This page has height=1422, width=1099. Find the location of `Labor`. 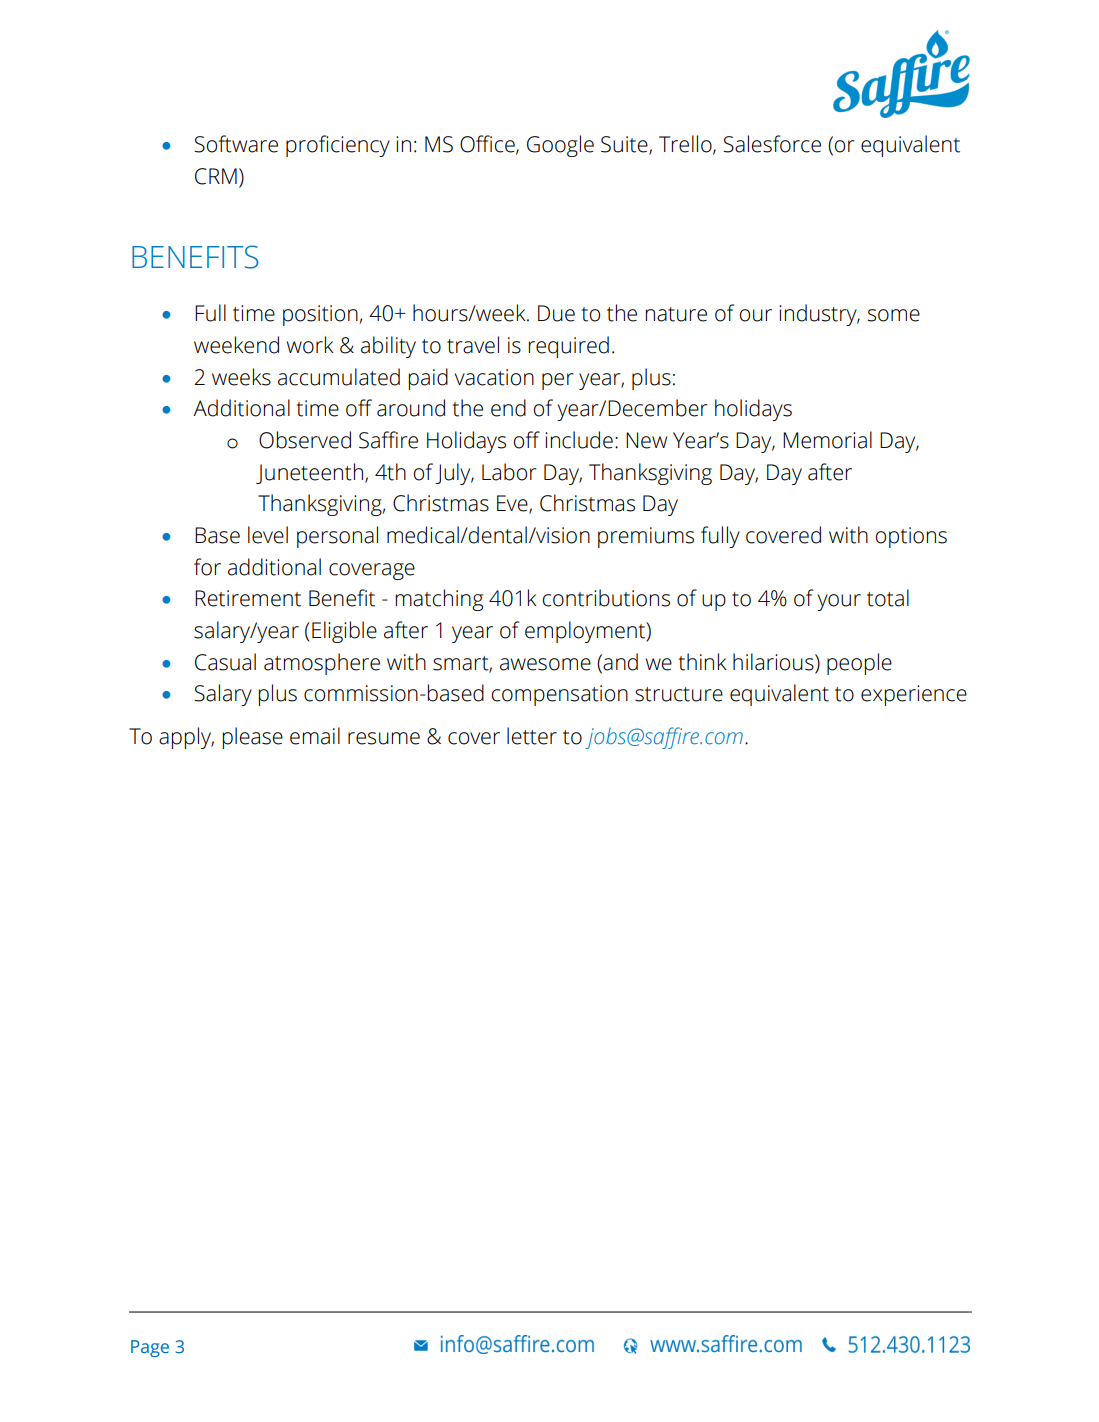

Labor is located at coordinates (509, 472).
